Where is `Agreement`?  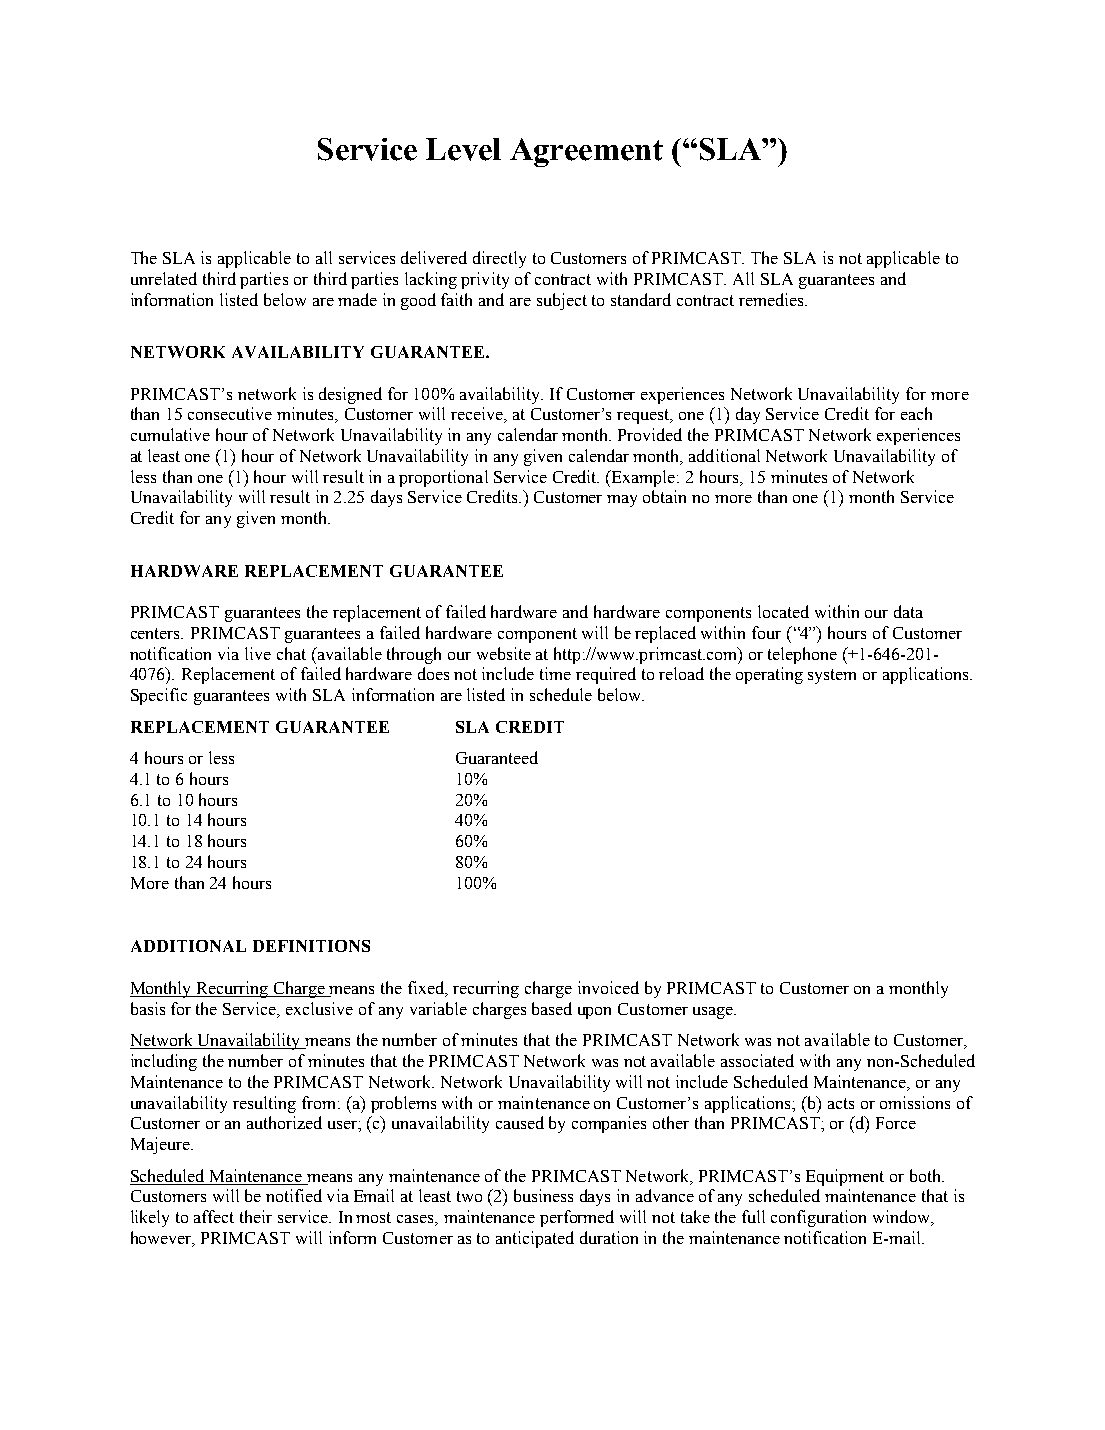 Agreement is located at coordinates (586, 152).
